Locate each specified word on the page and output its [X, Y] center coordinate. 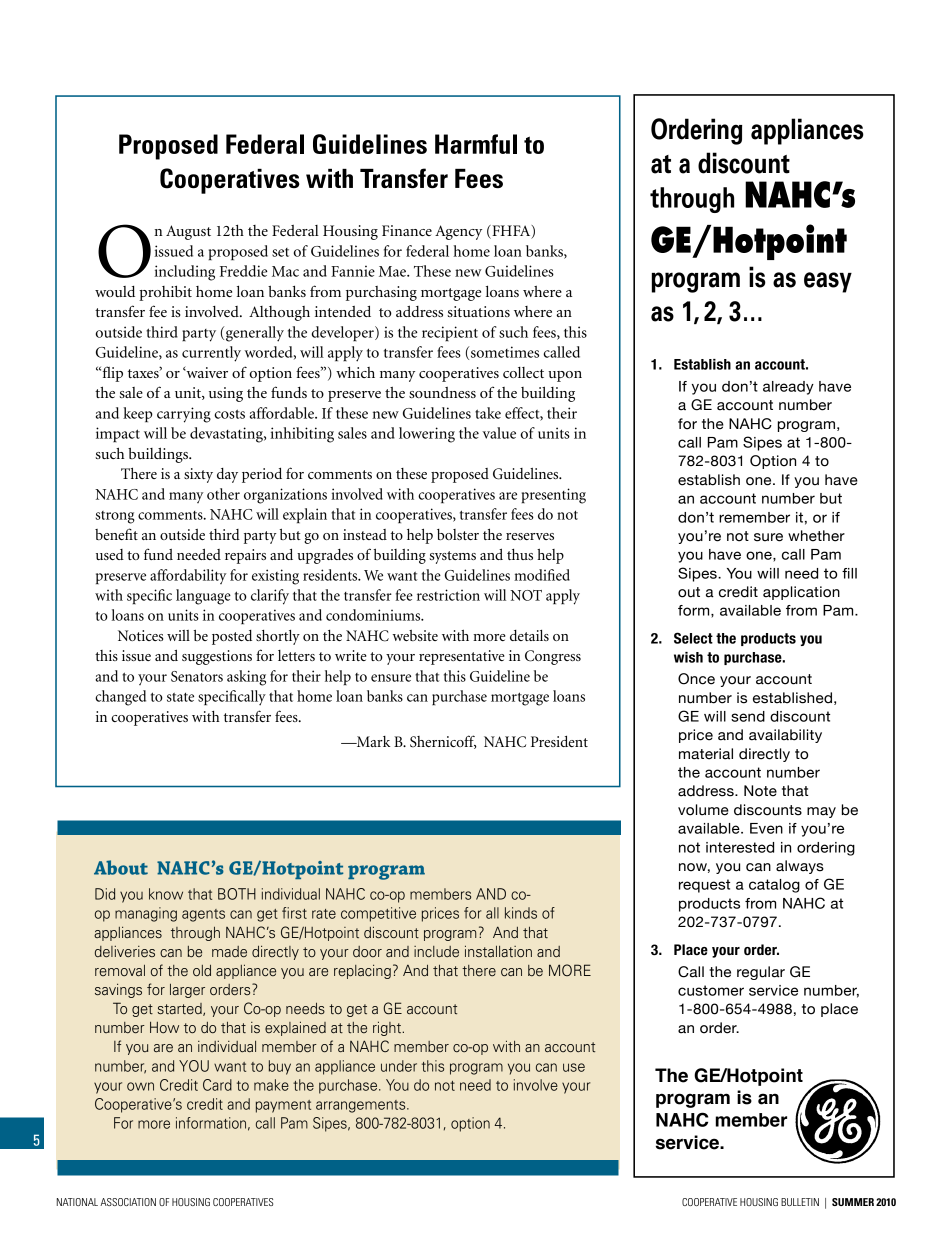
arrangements [362, 1106]
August [188, 232]
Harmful [476, 144]
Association [128, 1202]
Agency [458, 232]
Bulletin [800, 1202]
